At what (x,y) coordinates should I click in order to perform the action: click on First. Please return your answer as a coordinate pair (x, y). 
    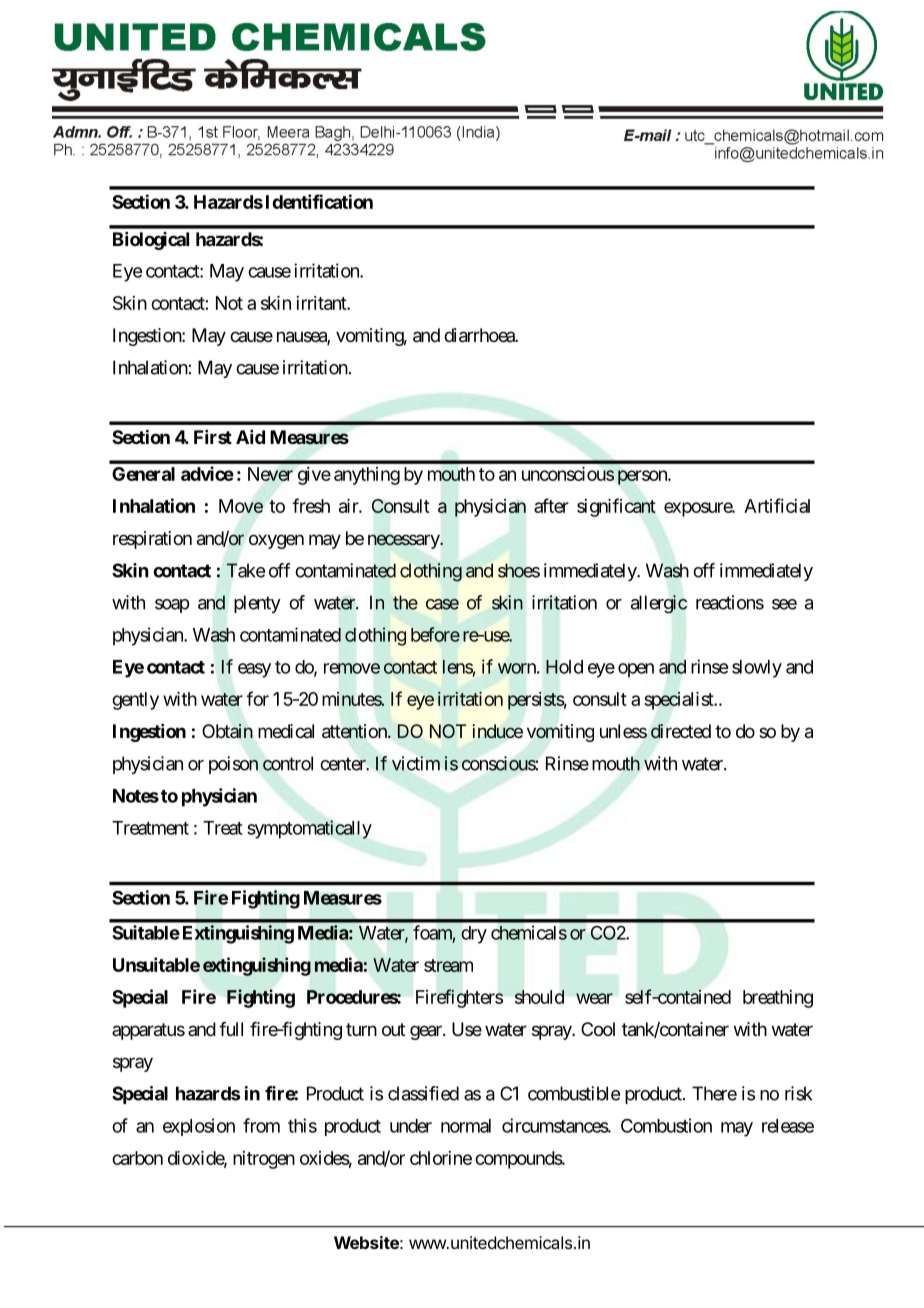
    Looking at the image, I should click on (213, 437).
